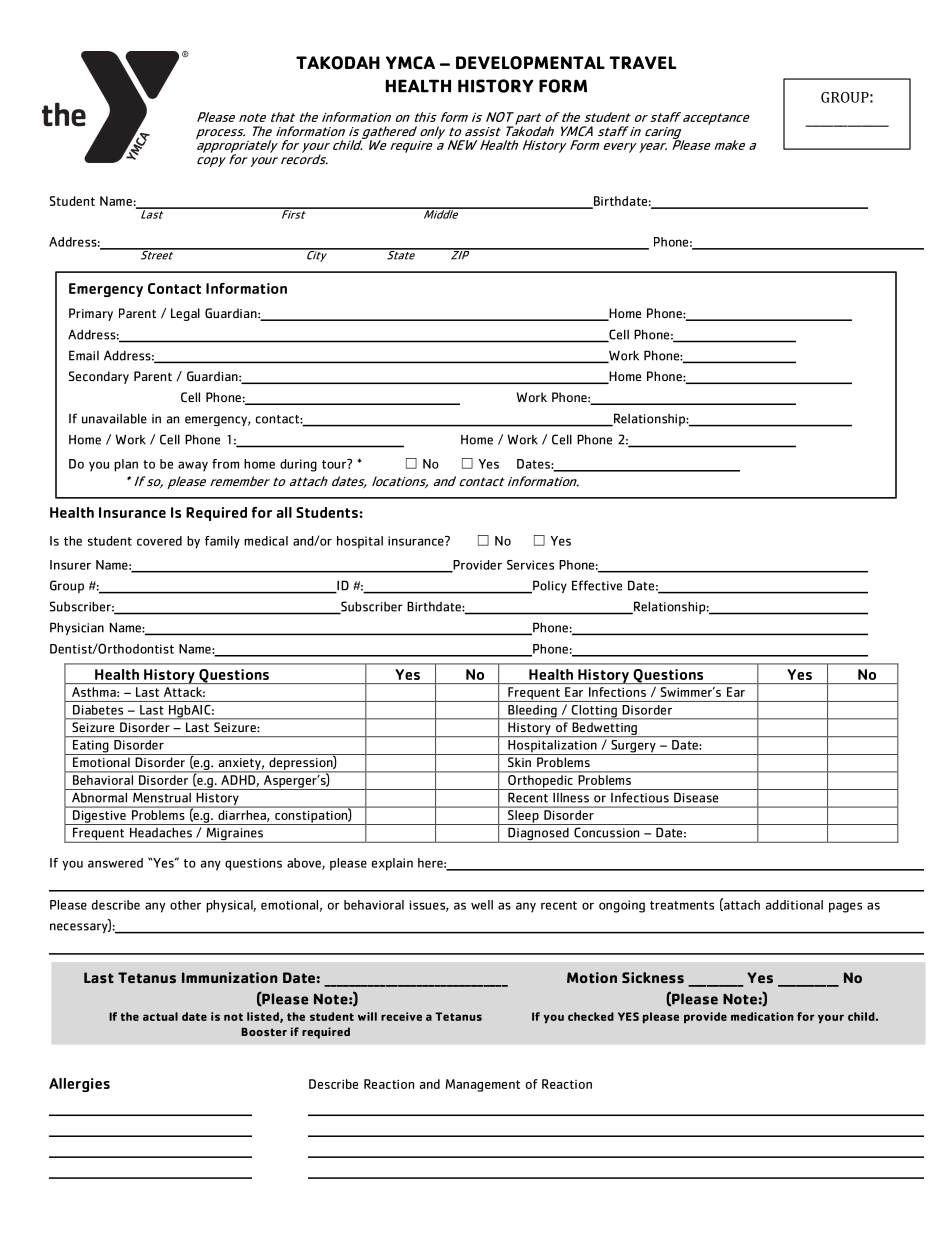 This screenshot has height=1233, width=952. What do you see at coordinates (335, 464) in the screenshot?
I see `tour` at bounding box center [335, 464].
